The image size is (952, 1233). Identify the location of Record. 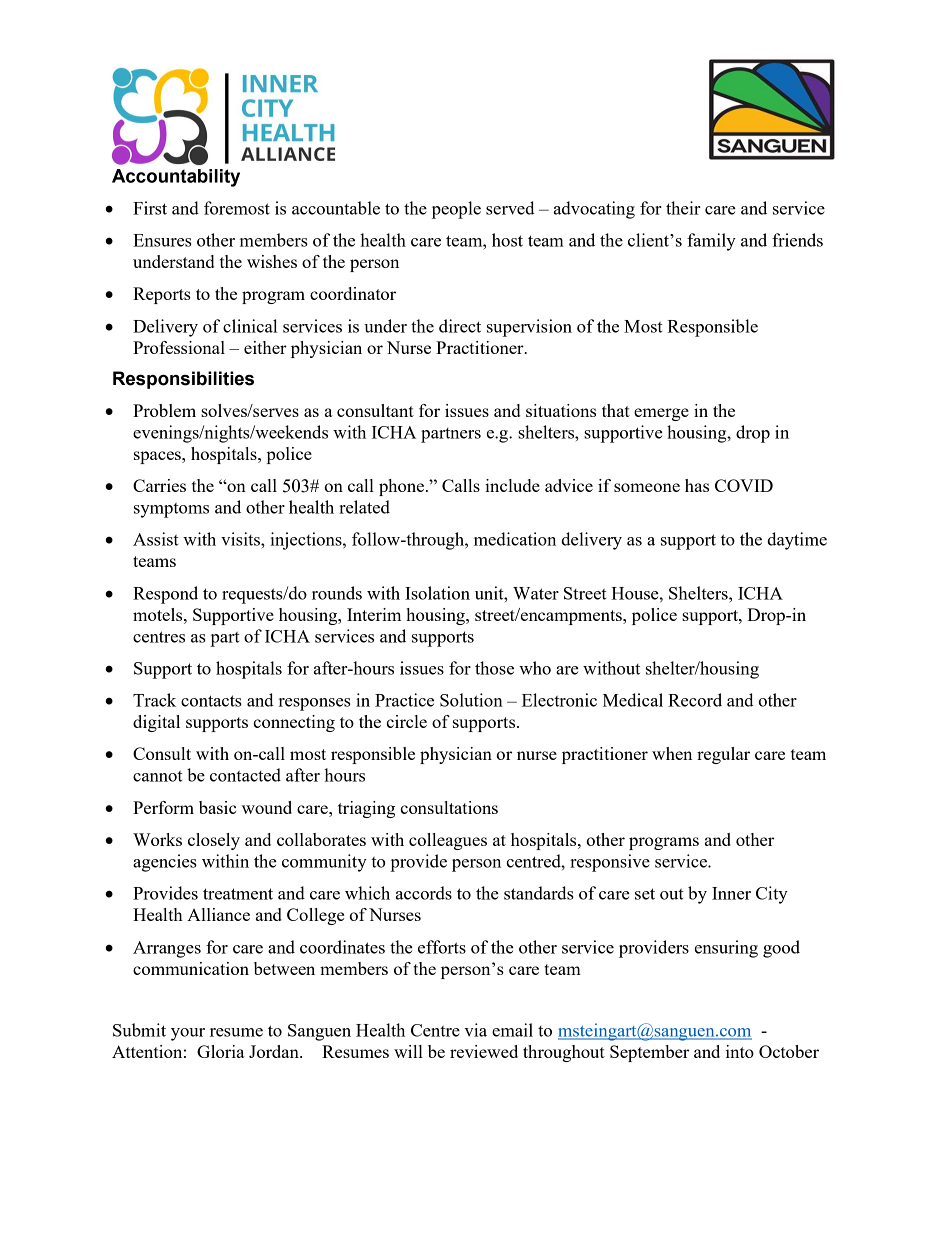
(695, 700).
